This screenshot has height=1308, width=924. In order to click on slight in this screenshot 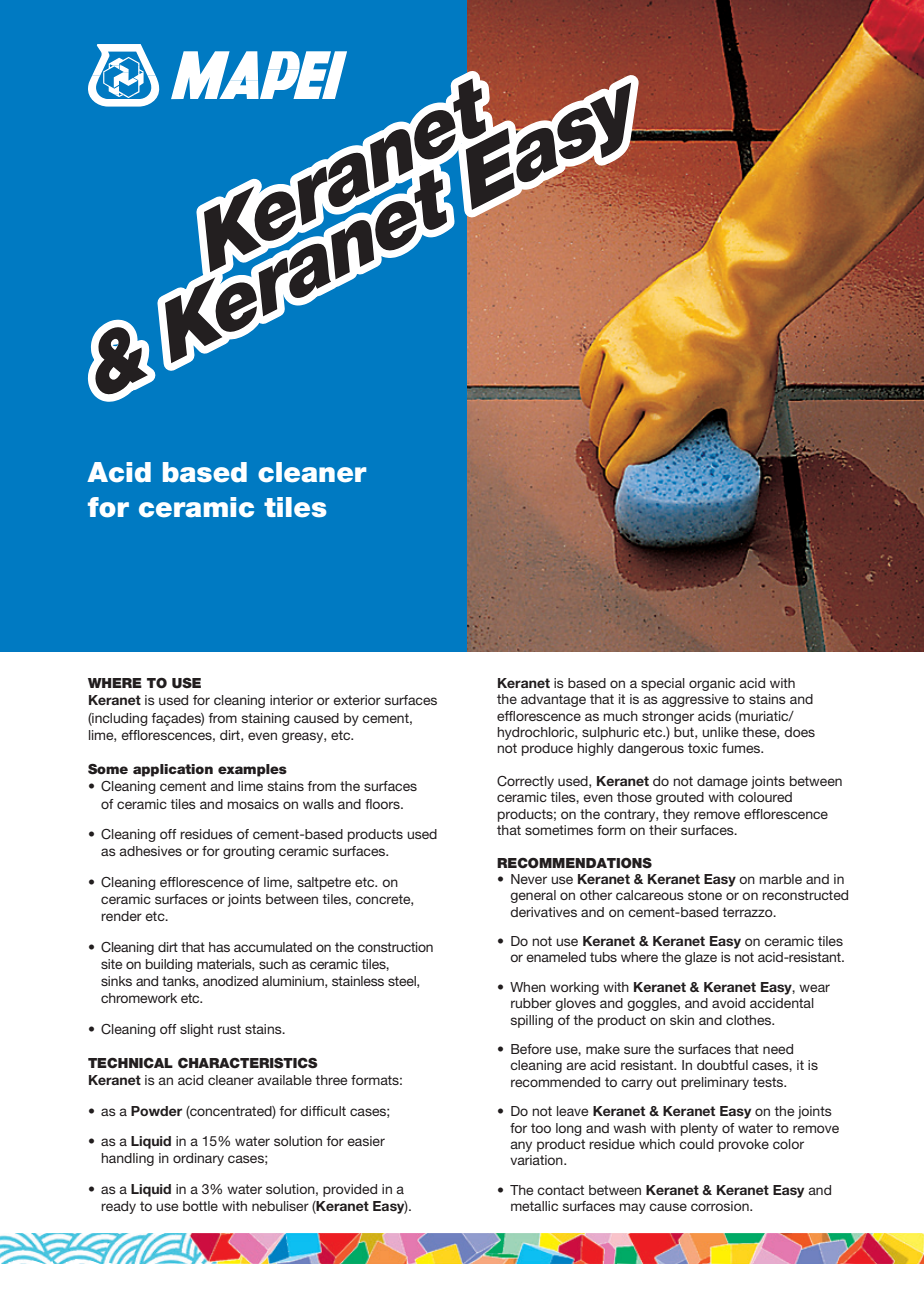, I will do `click(196, 1030)`.
